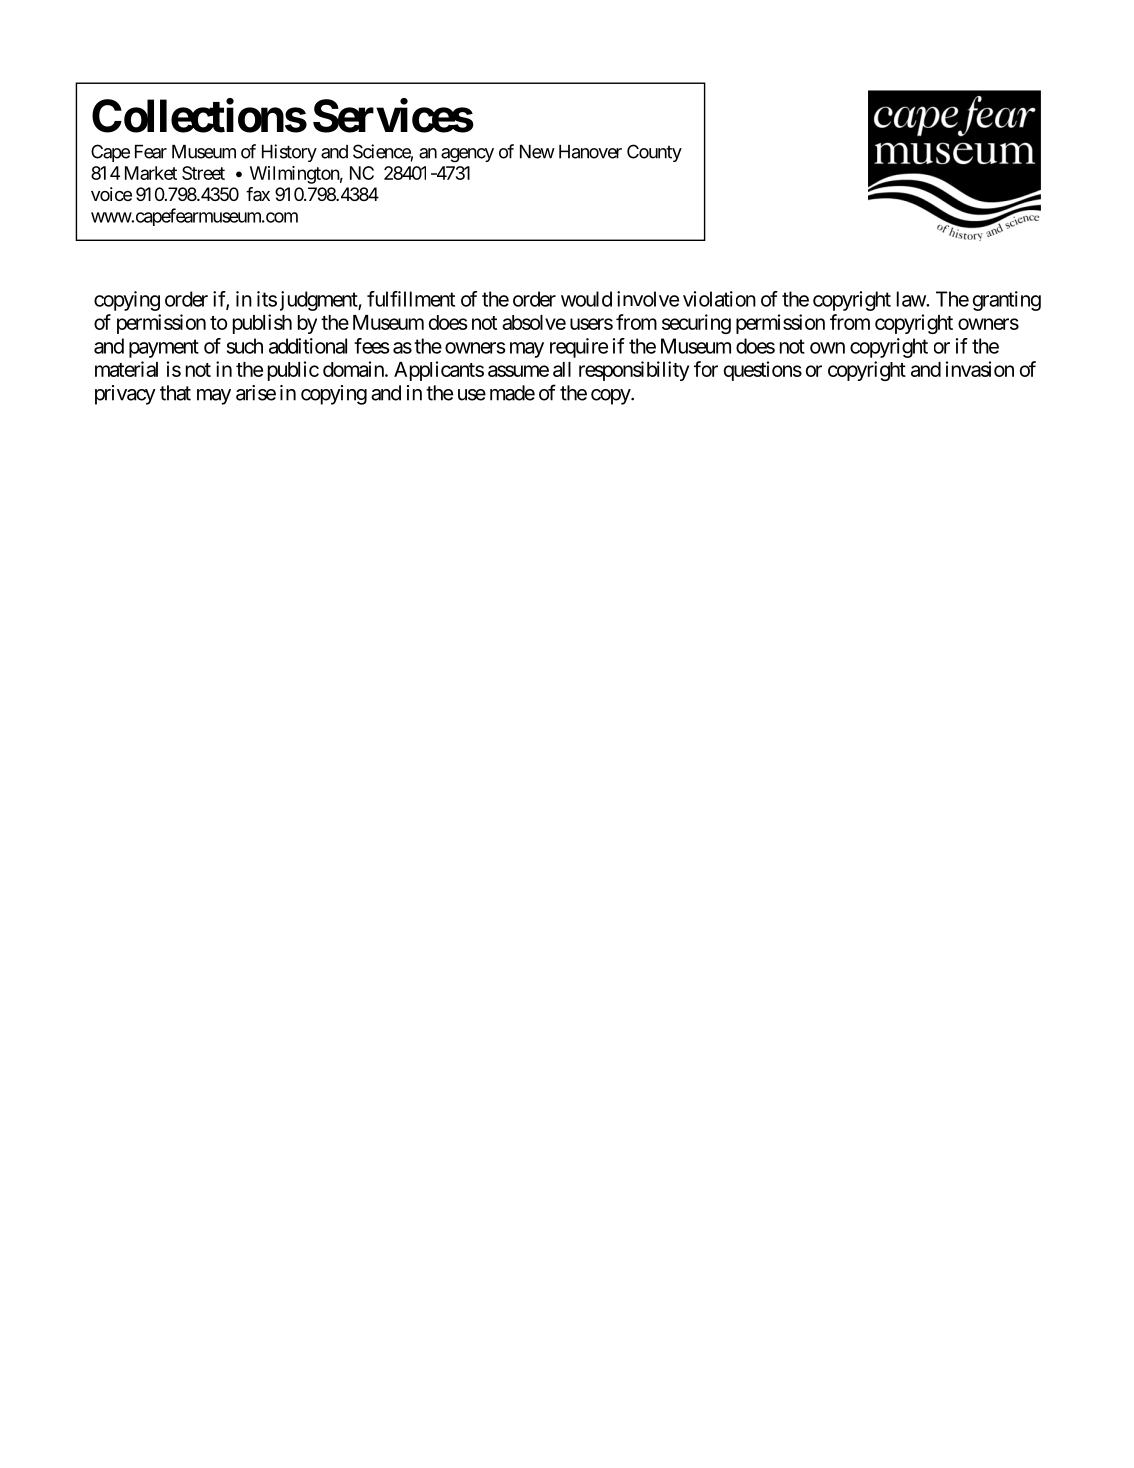  What do you see at coordinates (654, 153) in the document?
I see `County` at bounding box center [654, 153].
